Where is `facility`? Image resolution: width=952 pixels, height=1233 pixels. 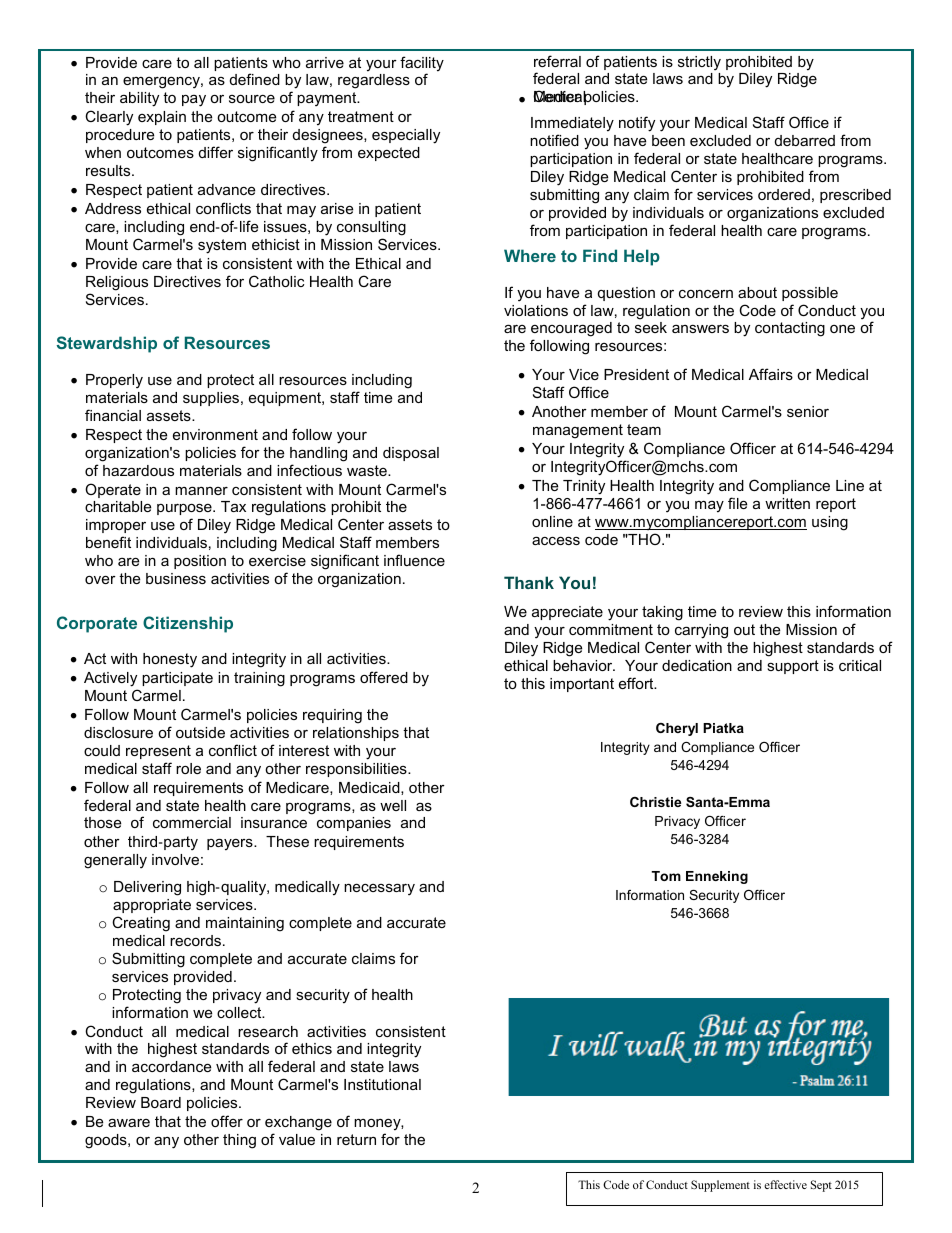
facility is located at coordinates (422, 65).
